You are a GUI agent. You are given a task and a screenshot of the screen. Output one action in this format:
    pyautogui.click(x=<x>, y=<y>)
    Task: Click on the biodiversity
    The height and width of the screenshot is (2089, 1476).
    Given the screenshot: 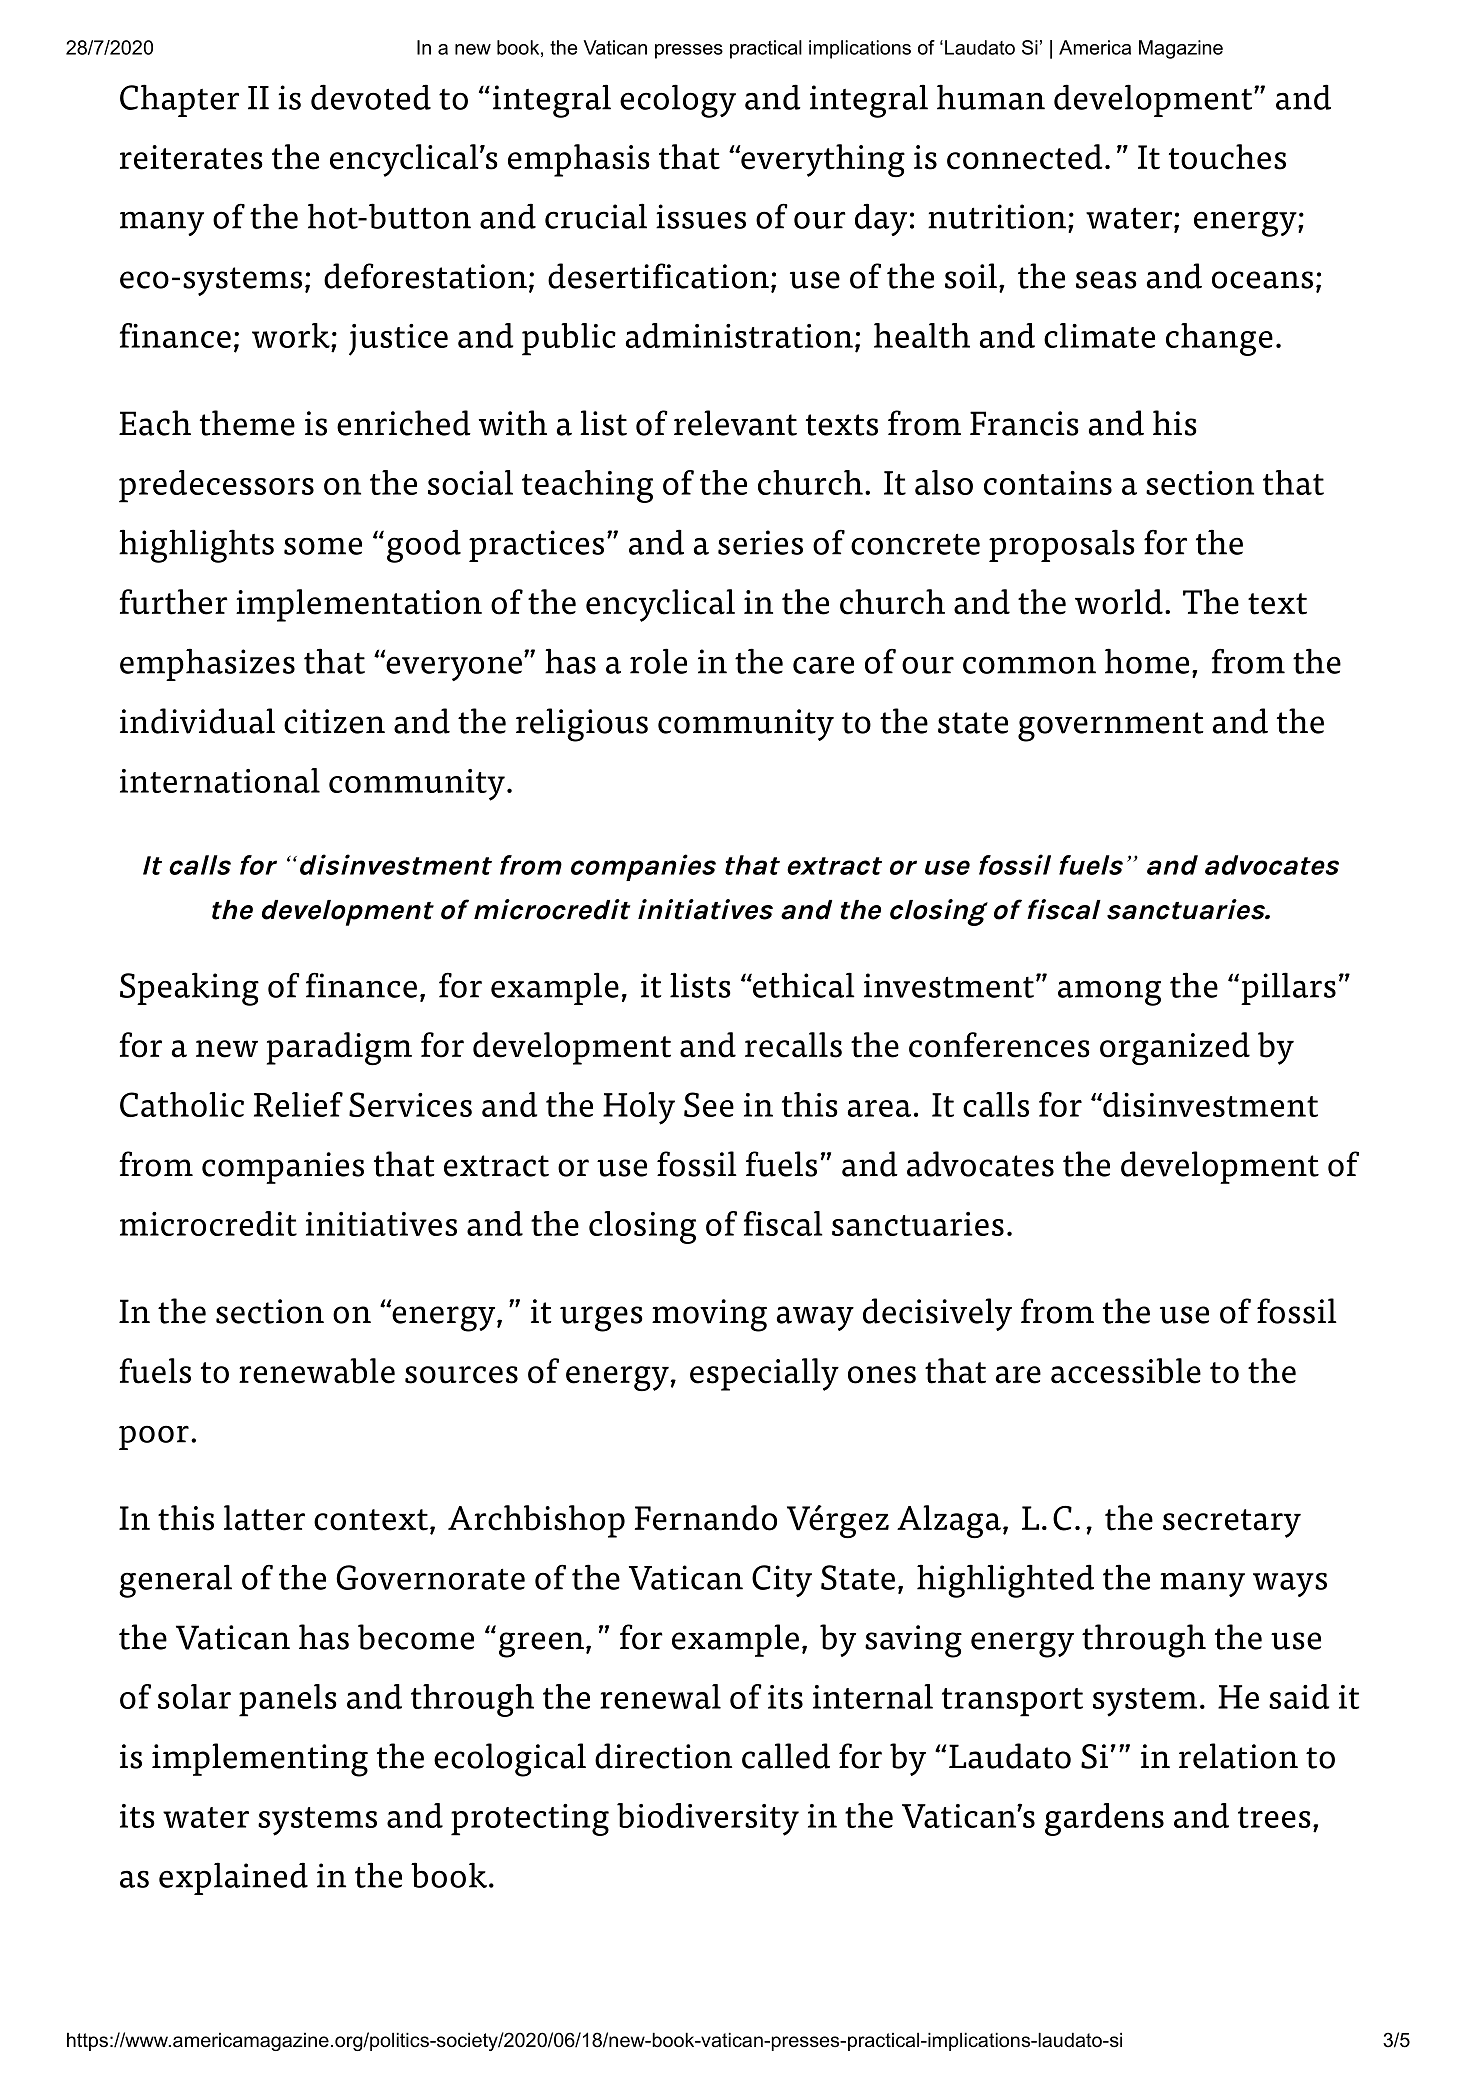 What is the action you would take?
    pyautogui.click(x=708, y=1819)
